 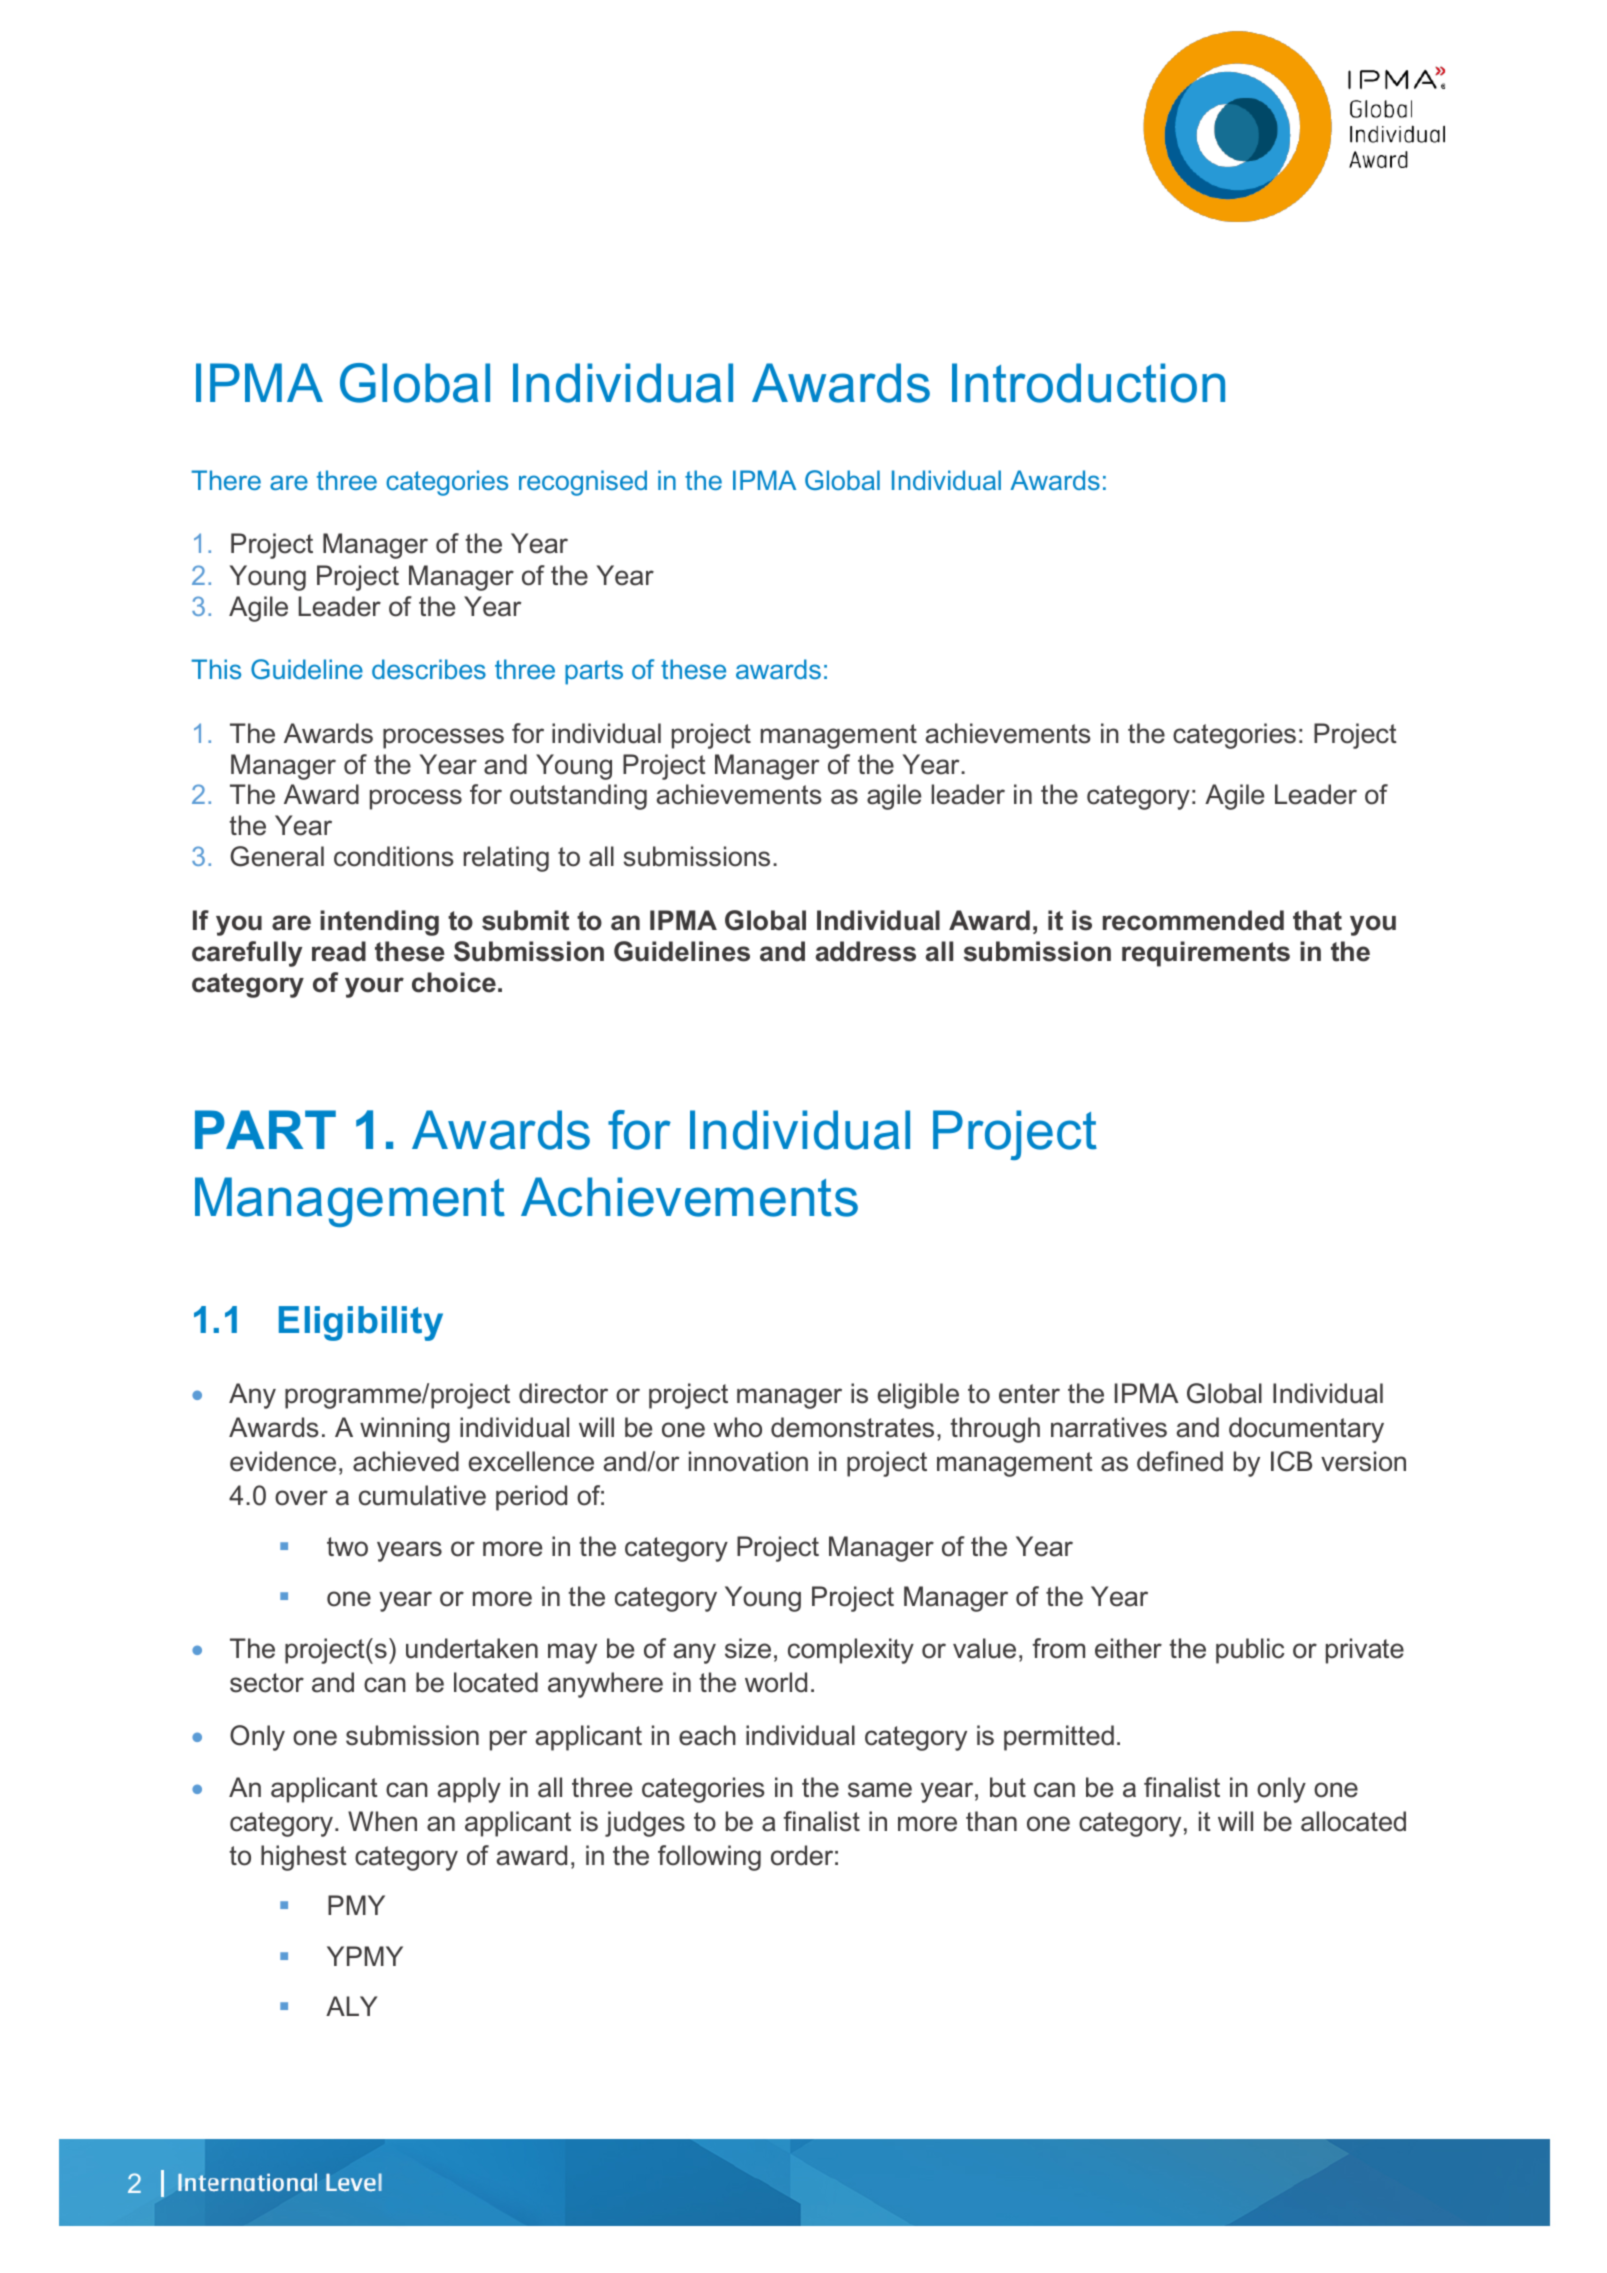 What do you see at coordinates (1088, 383) in the screenshot?
I see `Introduction` at bounding box center [1088, 383].
